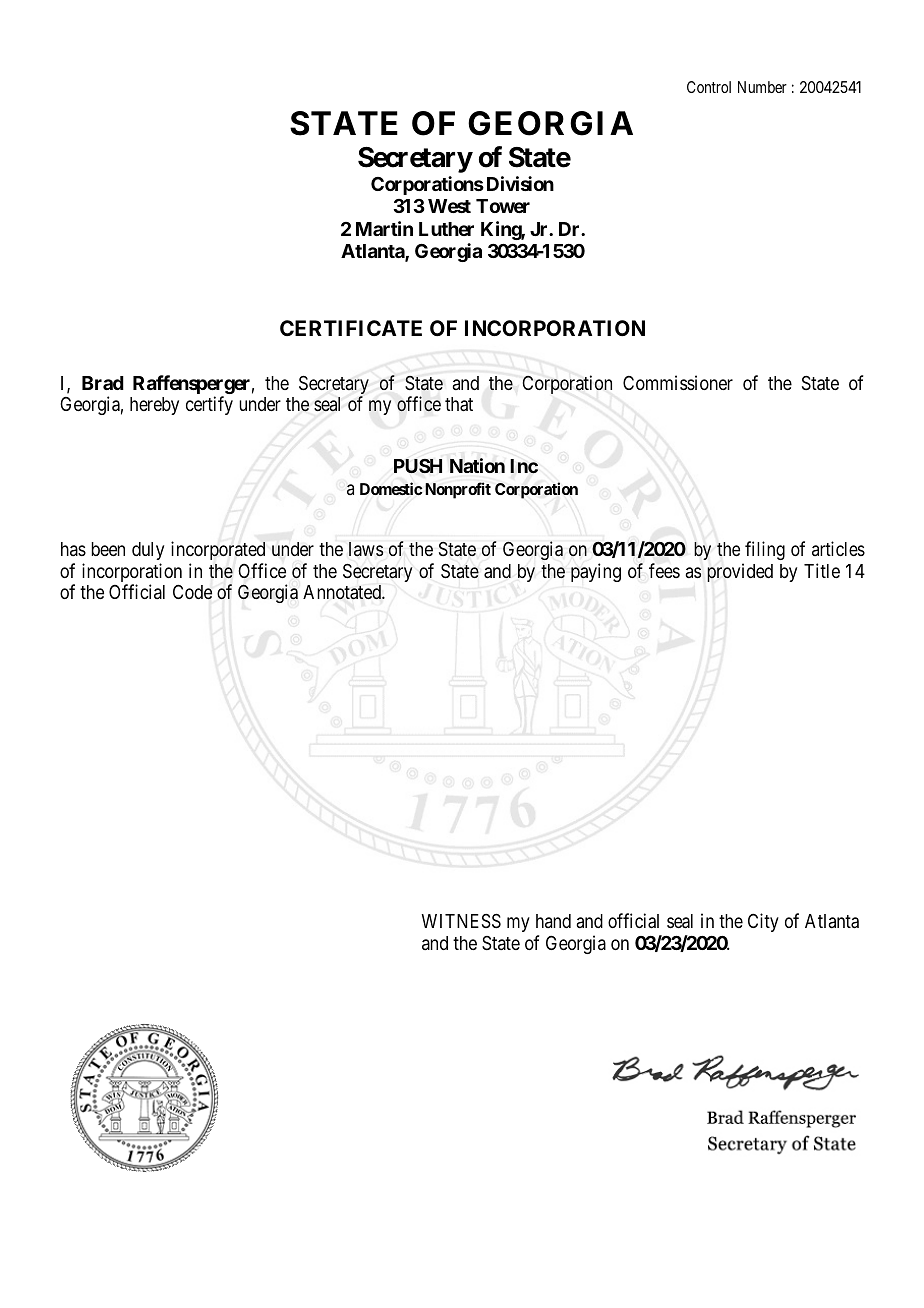 Image resolution: width=924 pixels, height=1308 pixels. I want to click on hand, so click(553, 921).
